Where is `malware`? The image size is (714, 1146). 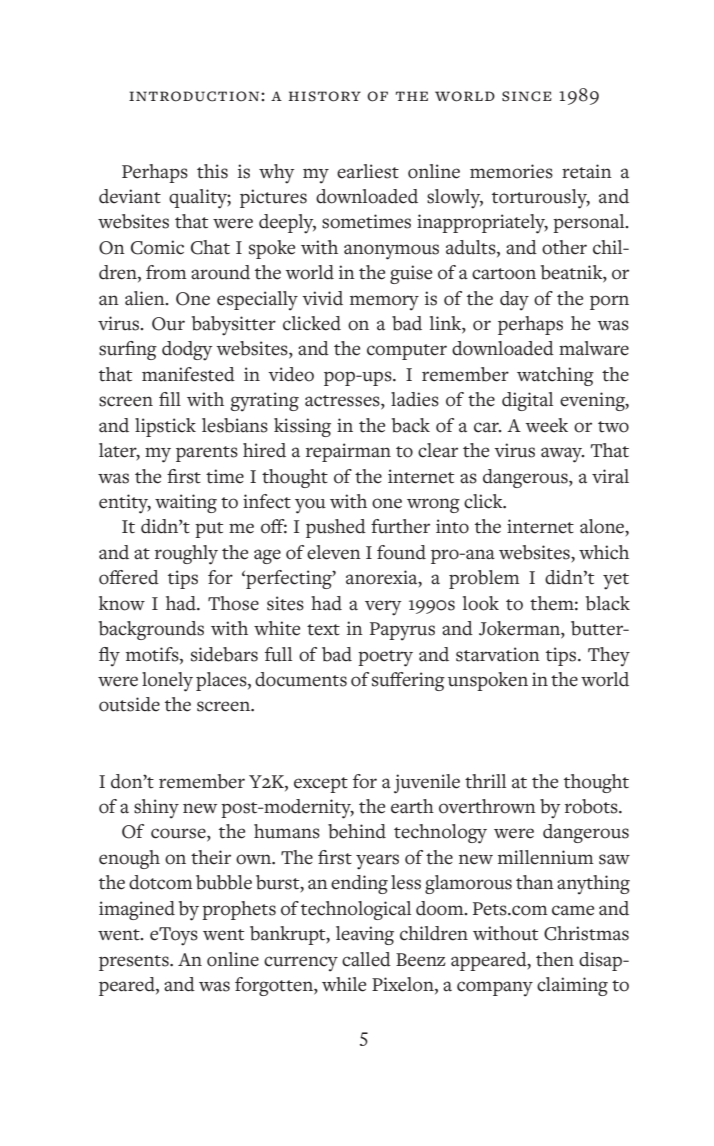
malware is located at coordinates (594, 348).
